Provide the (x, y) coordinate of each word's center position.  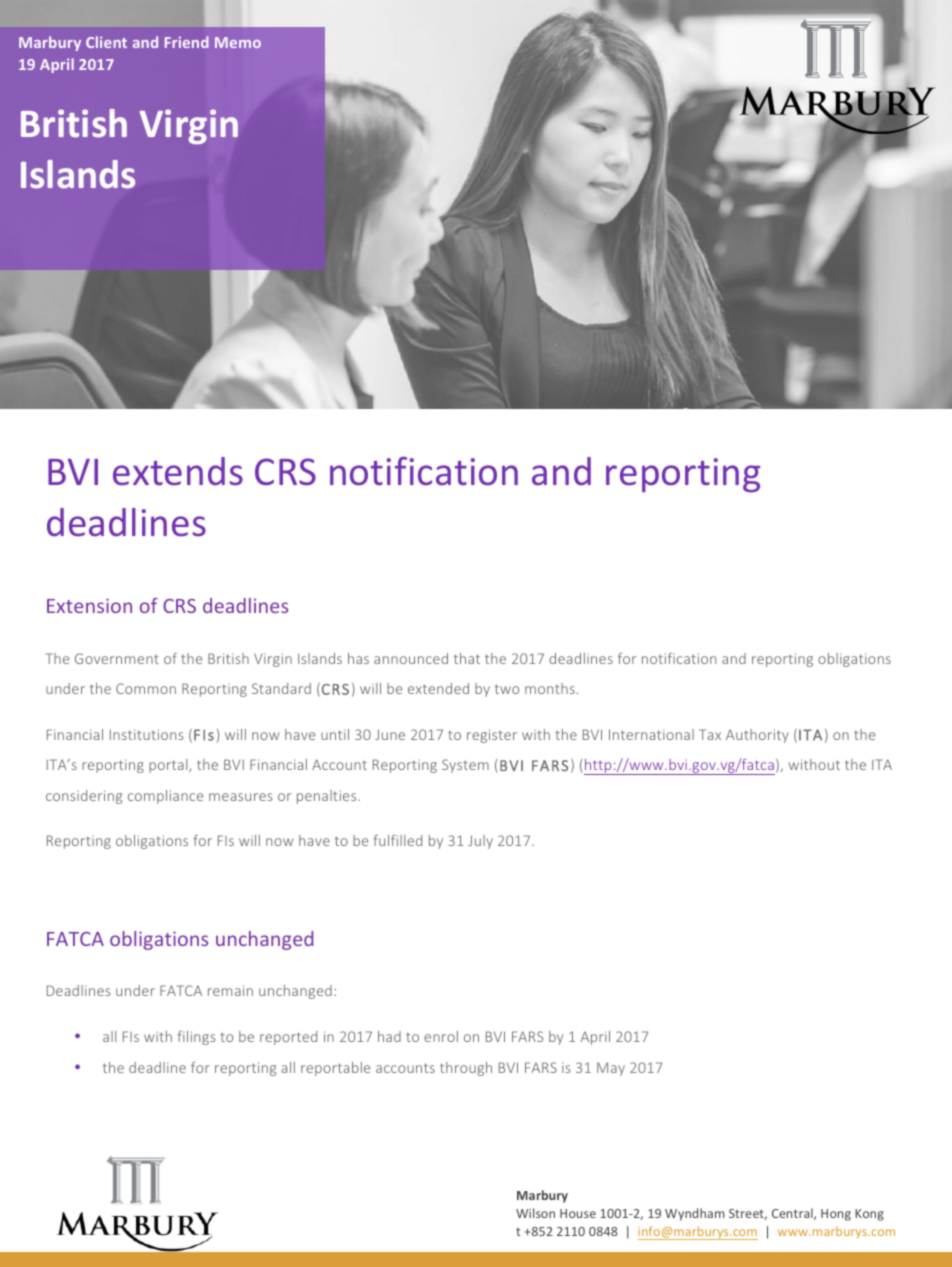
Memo (238, 42)
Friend (187, 42)
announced (411, 658)
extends (178, 471)
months (550, 688)
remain (230, 990)
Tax (710, 734)
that (467, 658)
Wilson (535, 1213)
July (480, 842)
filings (196, 1038)
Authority (757, 736)
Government (117, 658)
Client (106, 42)
